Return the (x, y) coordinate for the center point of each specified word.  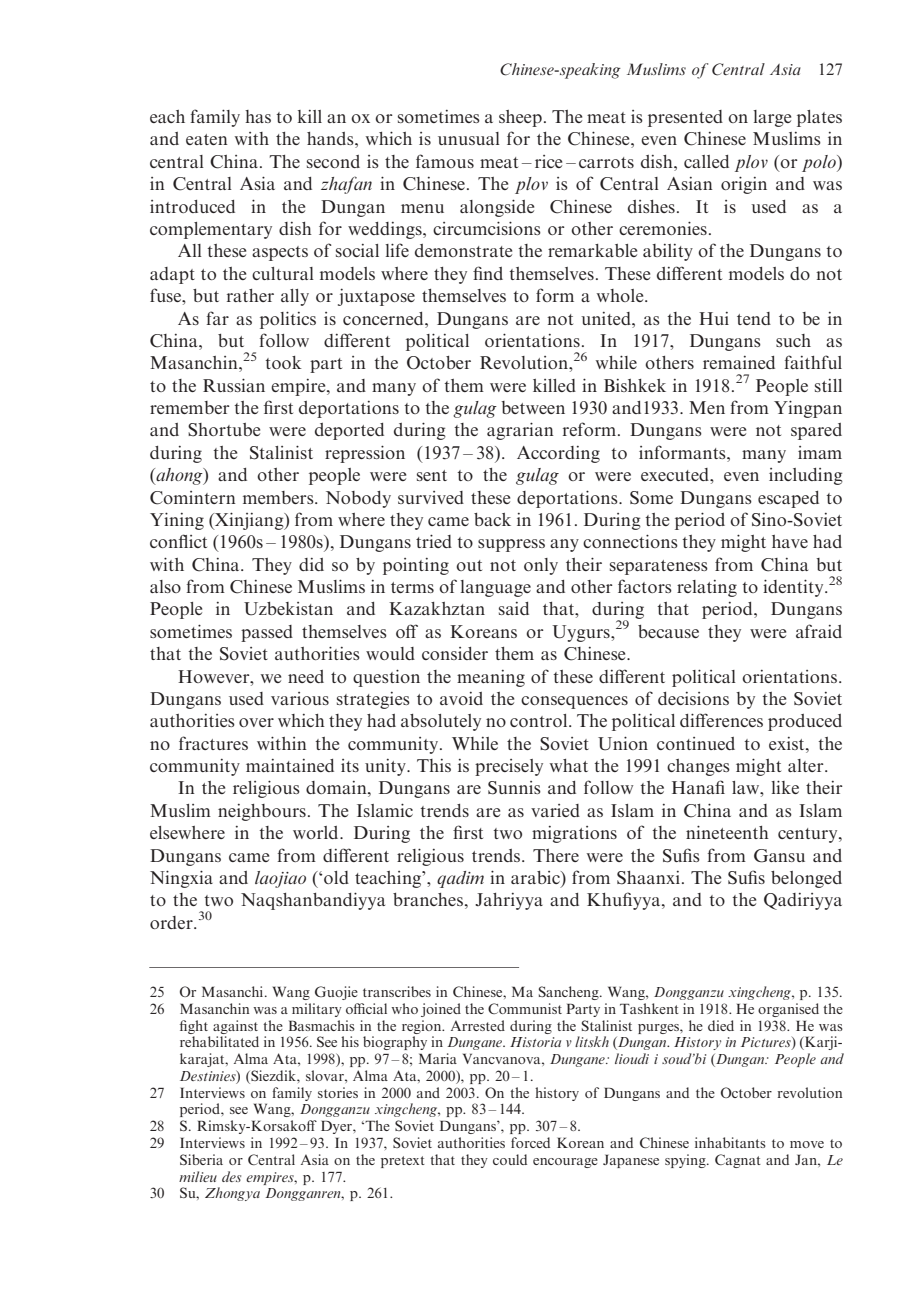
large (772, 118)
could (510, 1159)
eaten (207, 139)
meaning (491, 678)
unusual (469, 138)
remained (739, 362)
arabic (536, 879)
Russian (234, 385)
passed (267, 633)
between (533, 407)
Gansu (779, 856)
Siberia (201, 1159)
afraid (819, 631)
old (336, 877)
